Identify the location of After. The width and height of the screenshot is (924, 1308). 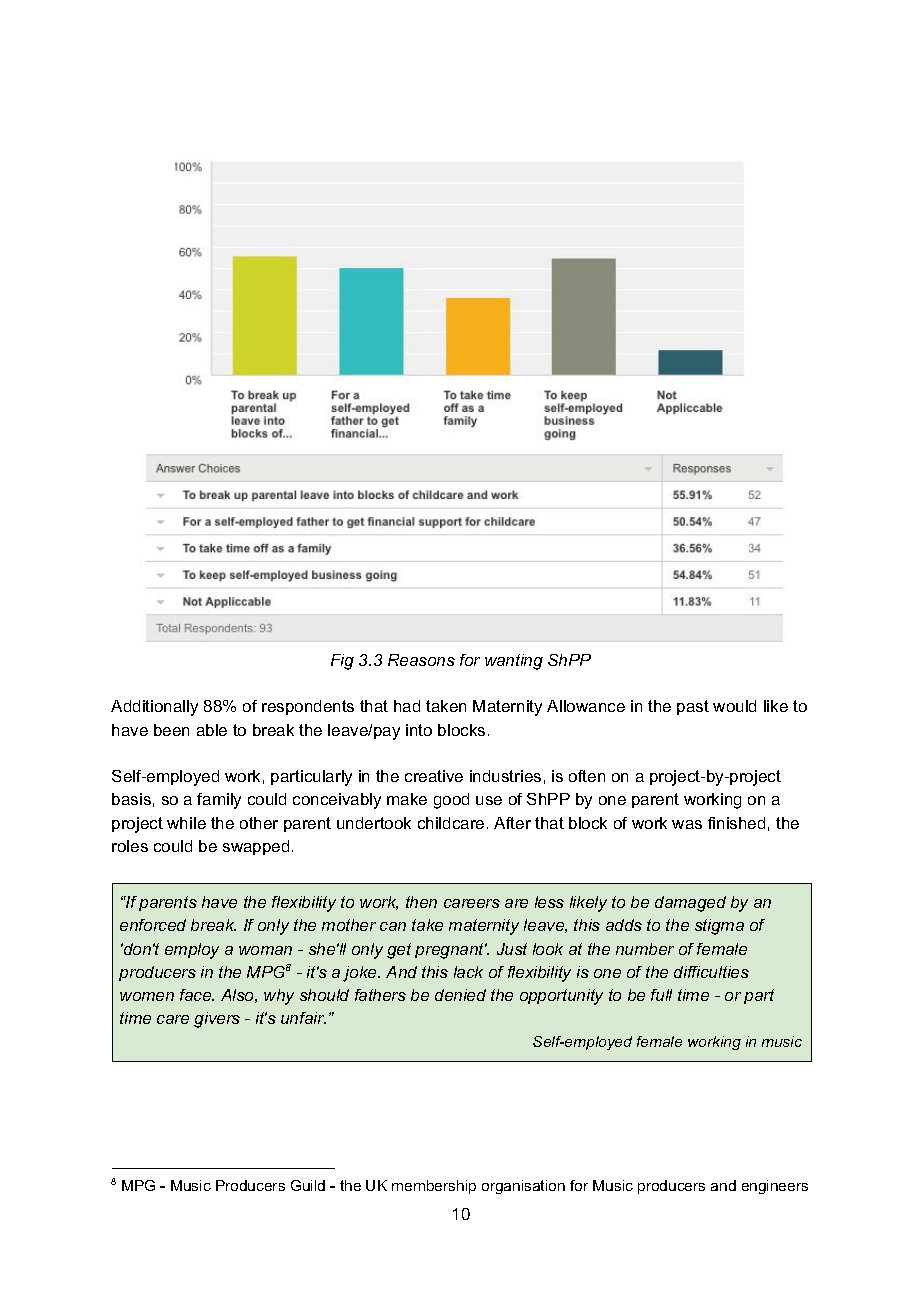
(512, 823).
